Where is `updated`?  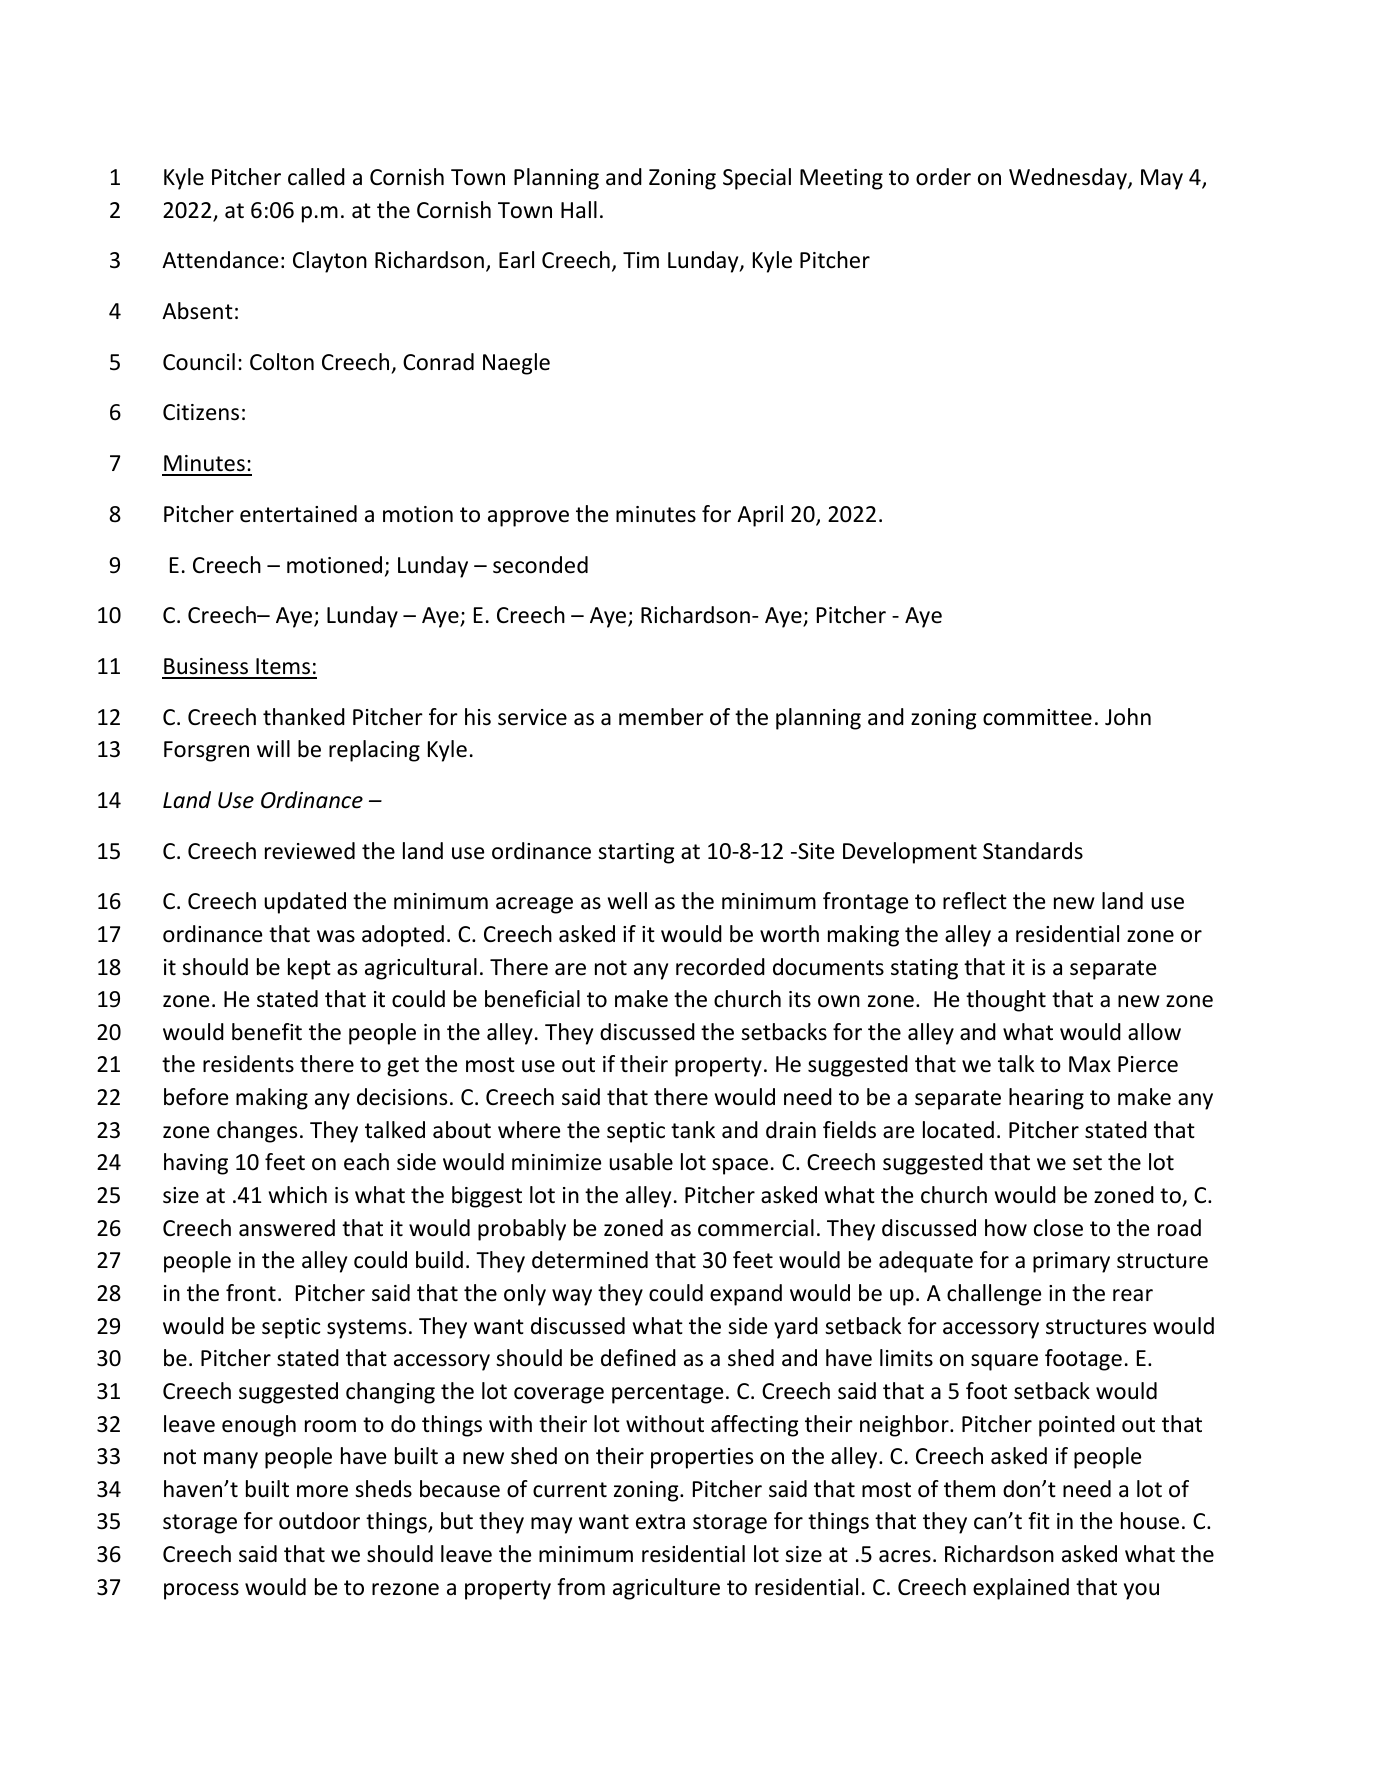 updated is located at coordinates (305, 903).
